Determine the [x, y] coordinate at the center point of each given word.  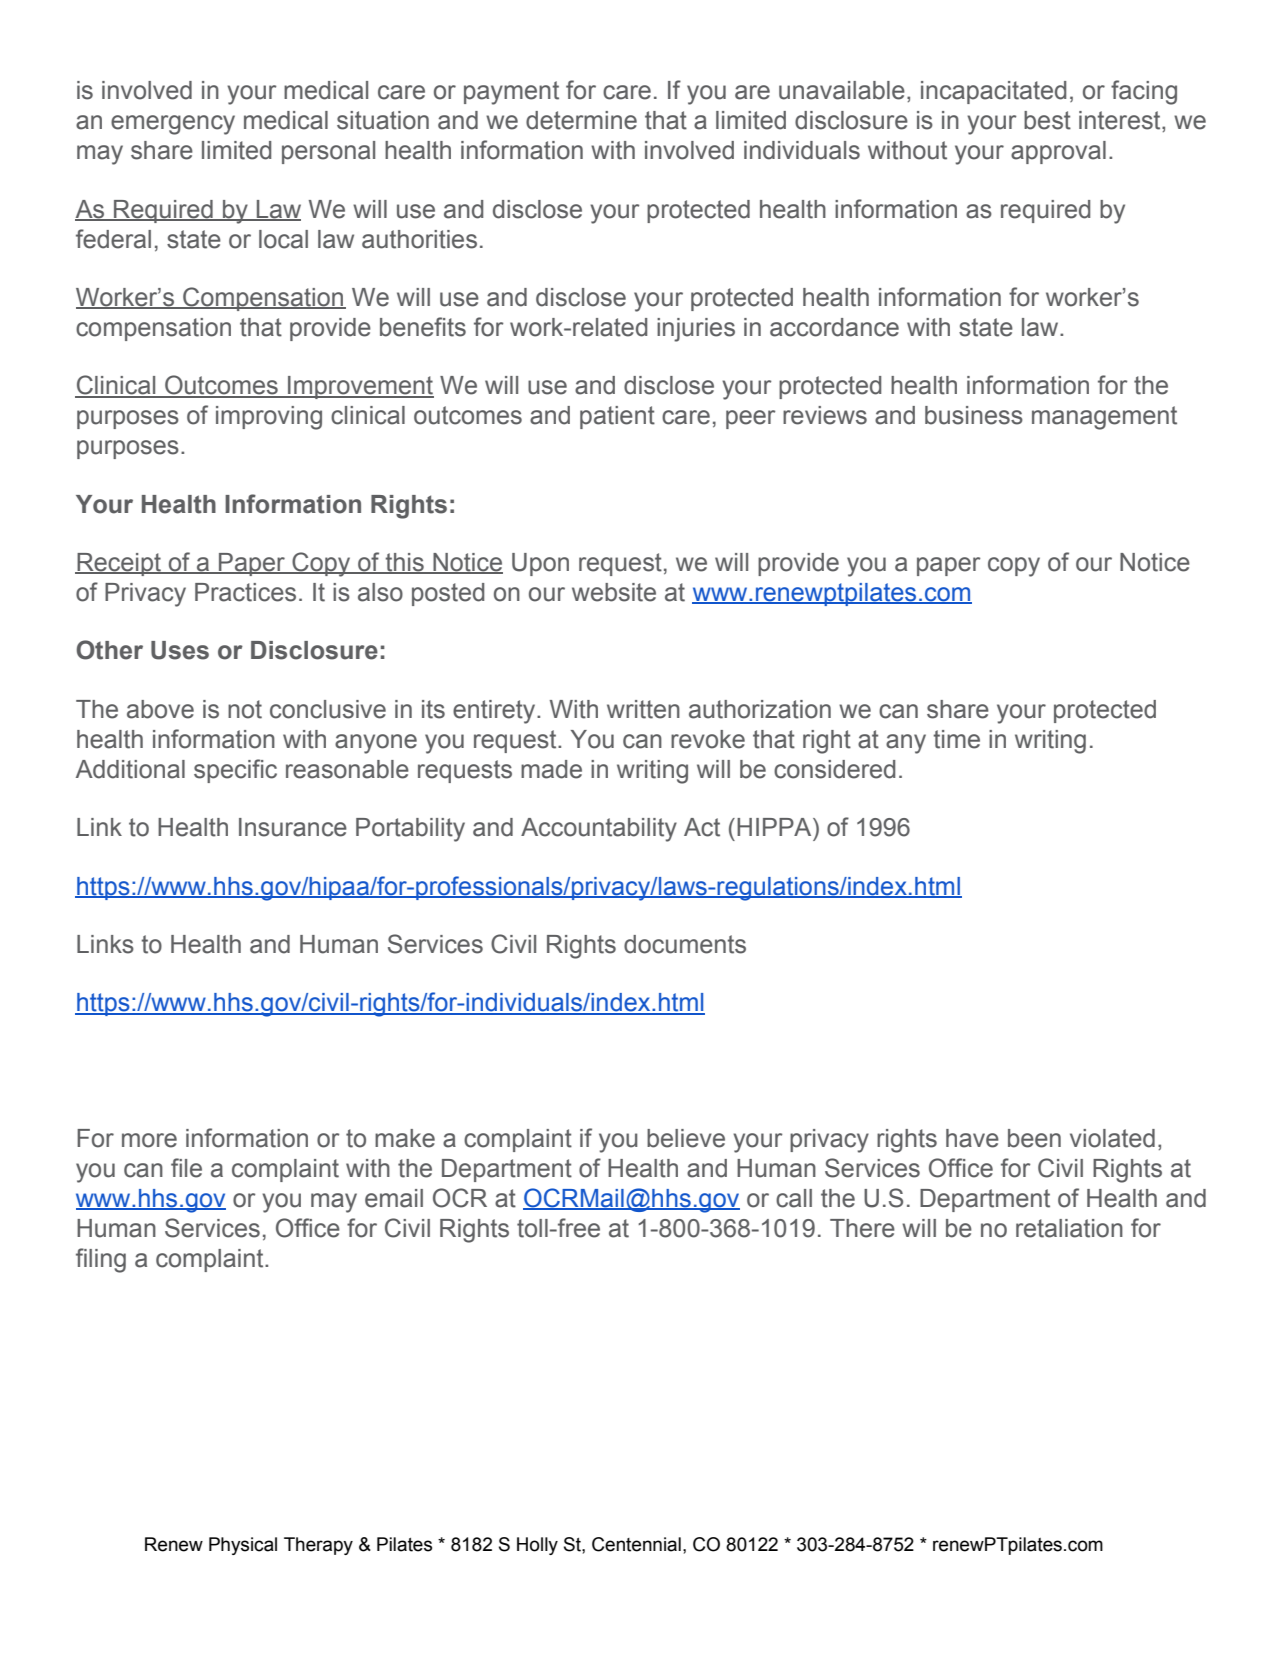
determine [581, 120]
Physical [243, 1546]
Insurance [293, 827]
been [1034, 1138]
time [956, 739]
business [974, 415]
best [1047, 120]
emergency [173, 125]
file [186, 1168]
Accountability [599, 830]
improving [269, 418]
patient [617, 417]
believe [686, 1138]
